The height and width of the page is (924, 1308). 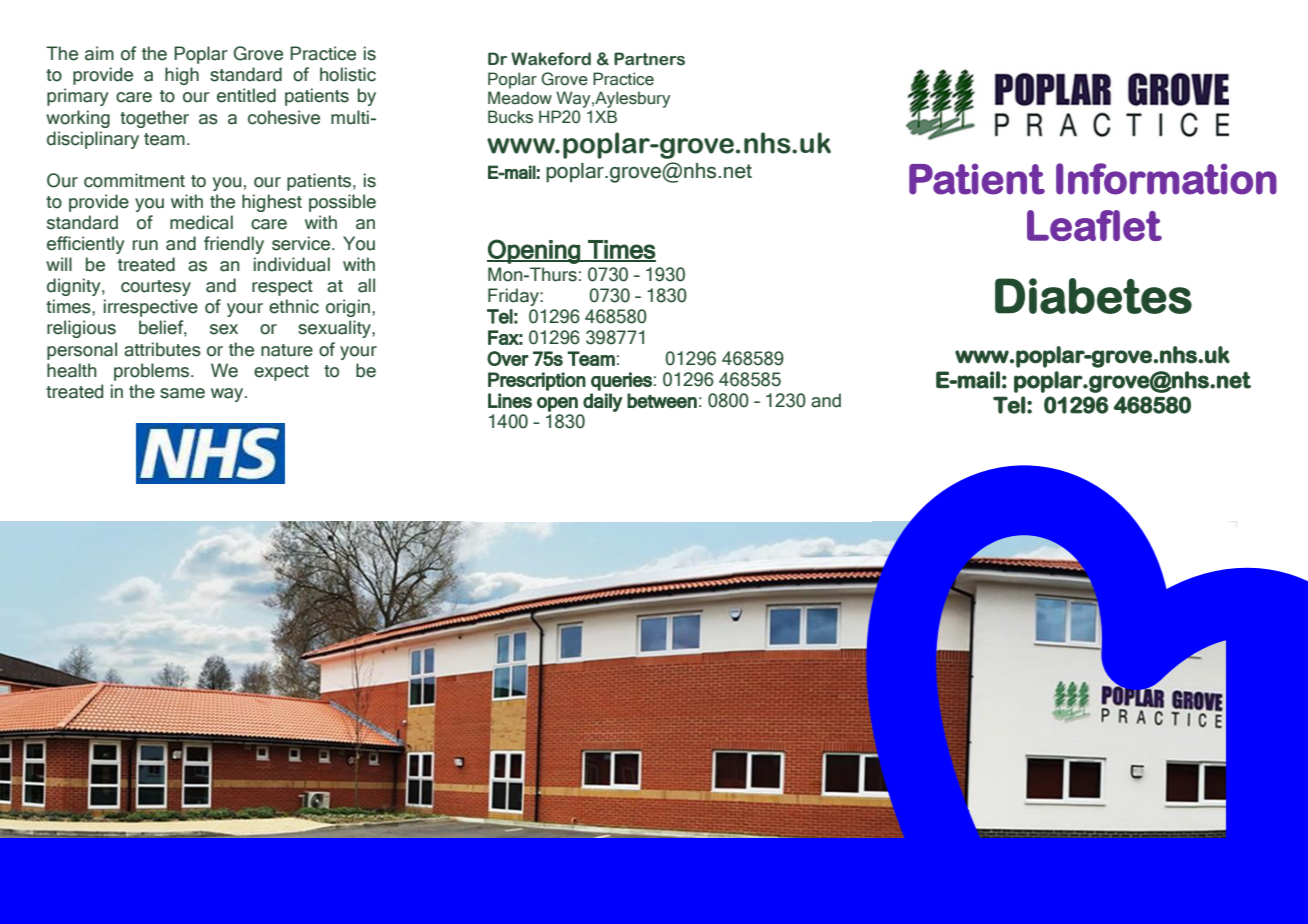 What do you see at coordinates (182, 393) in the page?
I see `same` at bounding box center [182, 393].
